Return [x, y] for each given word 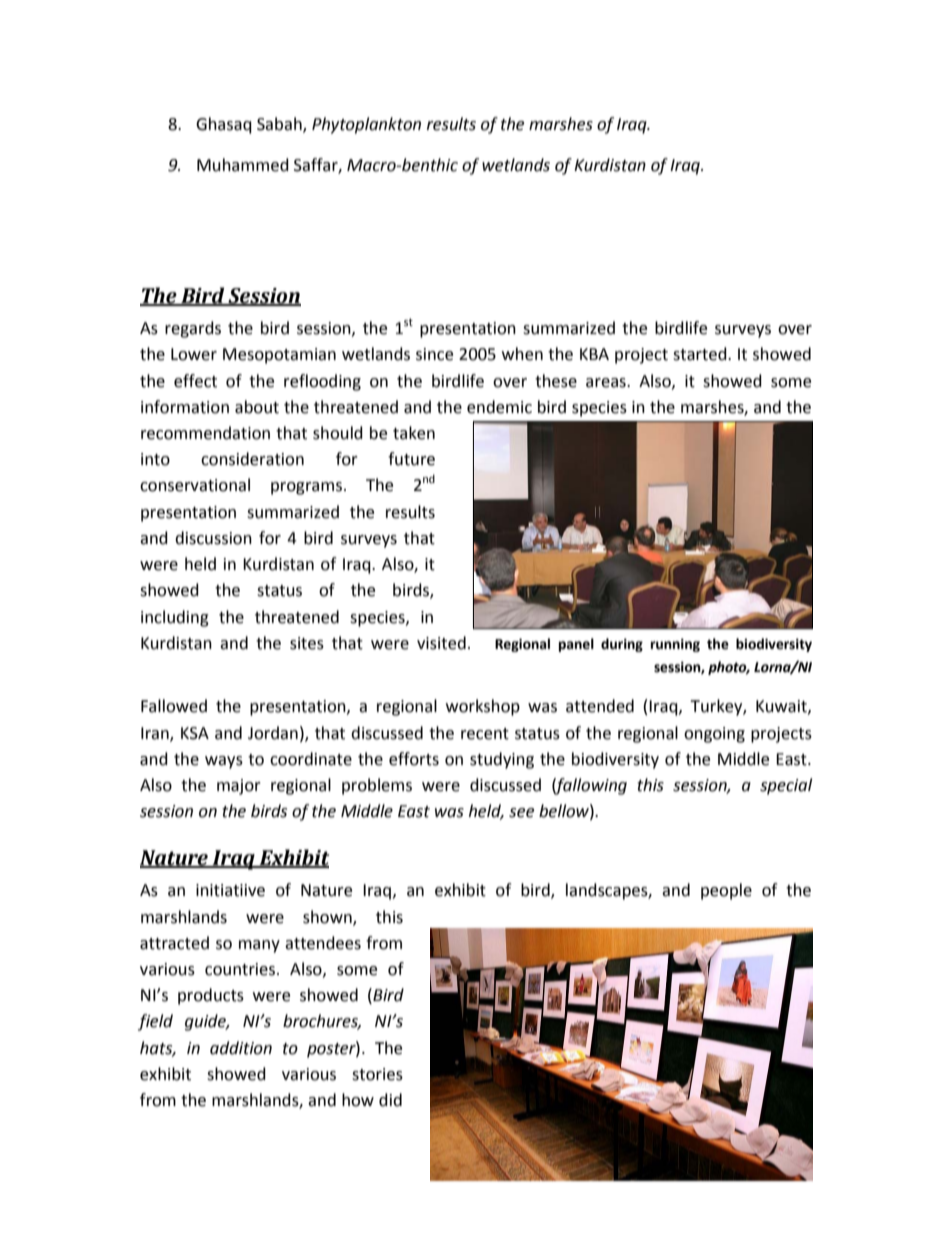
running [675, 645]
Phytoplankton [366, 125]
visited [441, 643]
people [726, 891]
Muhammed [243, 165]
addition [241, 1048]
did [390, 1100]
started [701, 354]
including [175, 618]
